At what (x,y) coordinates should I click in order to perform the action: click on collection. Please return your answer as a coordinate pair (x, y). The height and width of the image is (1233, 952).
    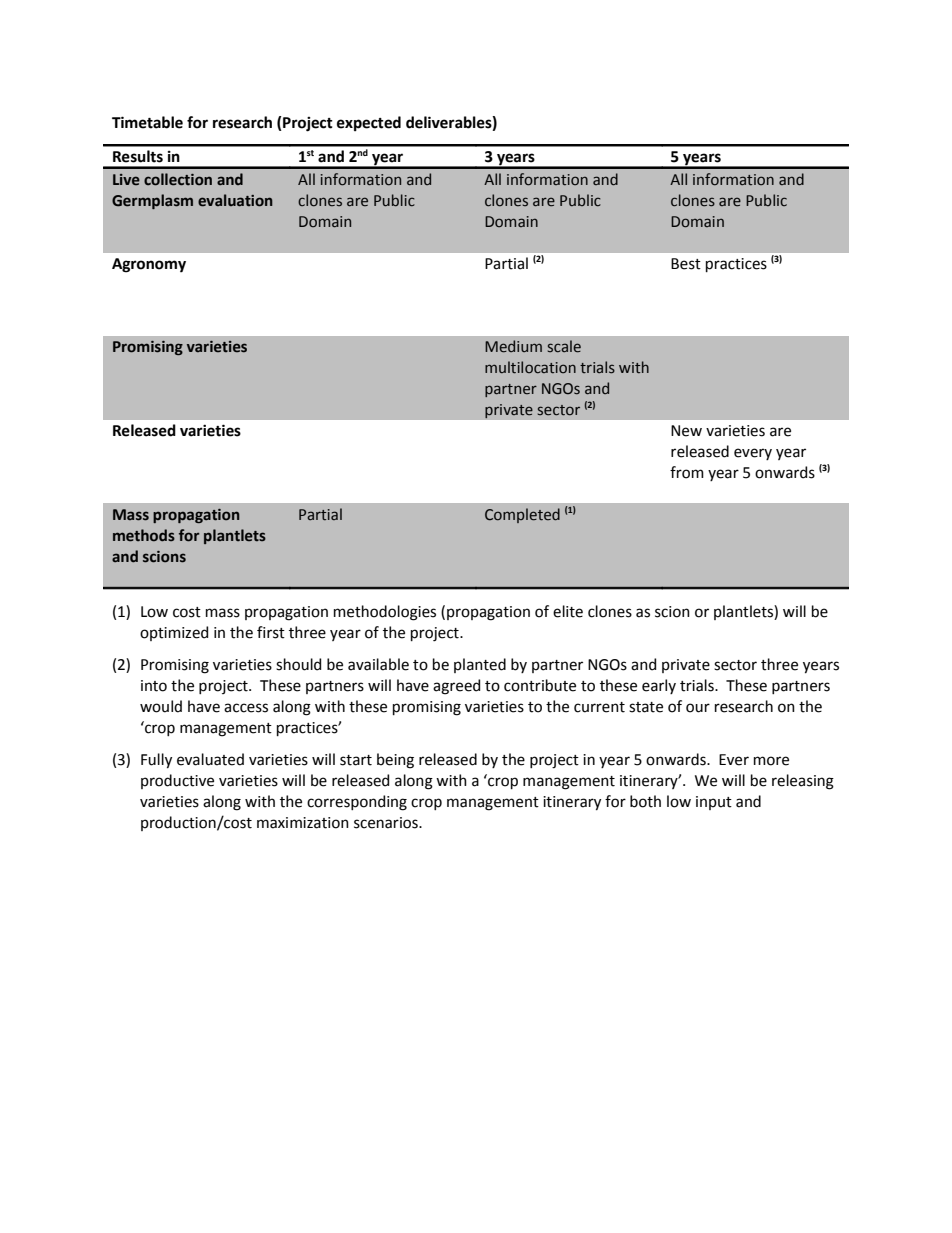
    Looking at the image, I should click on (178, 179).
